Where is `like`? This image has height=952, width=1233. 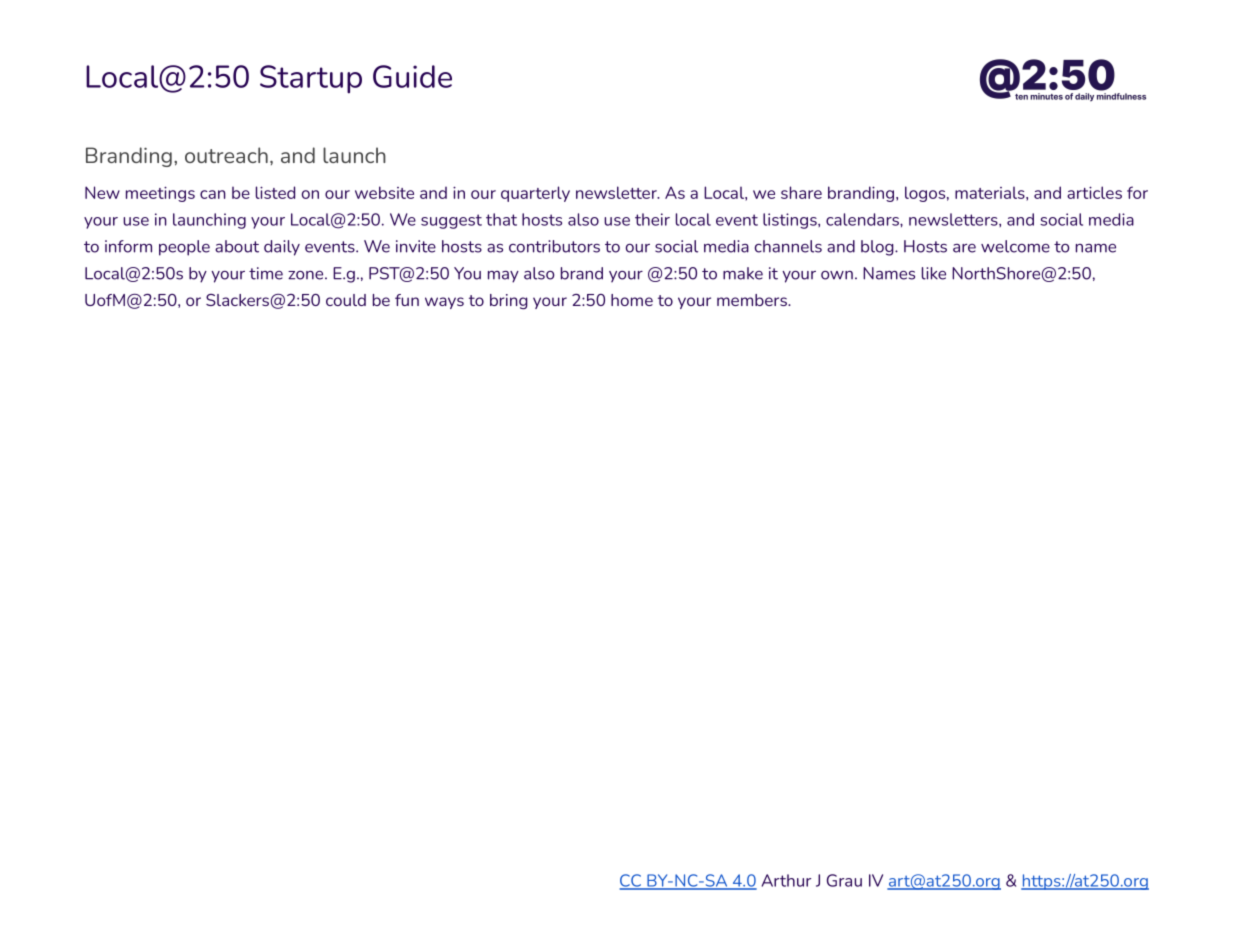 like is located at coordinates (934, 273).
